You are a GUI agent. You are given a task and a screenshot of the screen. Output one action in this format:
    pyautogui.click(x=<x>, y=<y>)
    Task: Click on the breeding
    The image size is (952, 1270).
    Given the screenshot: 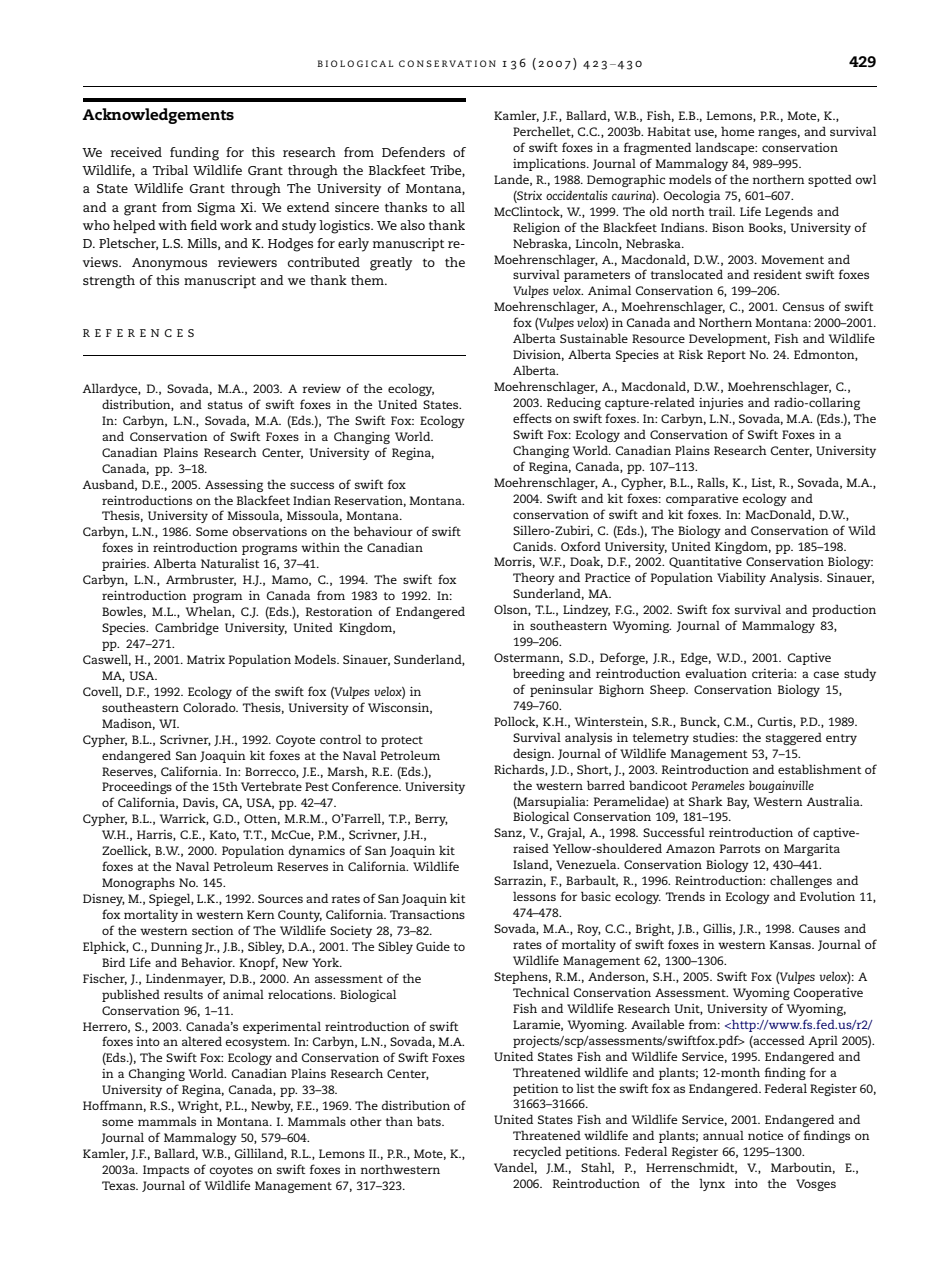 What is the action you would take?
    pyautogui.click(x=539, y=674)
